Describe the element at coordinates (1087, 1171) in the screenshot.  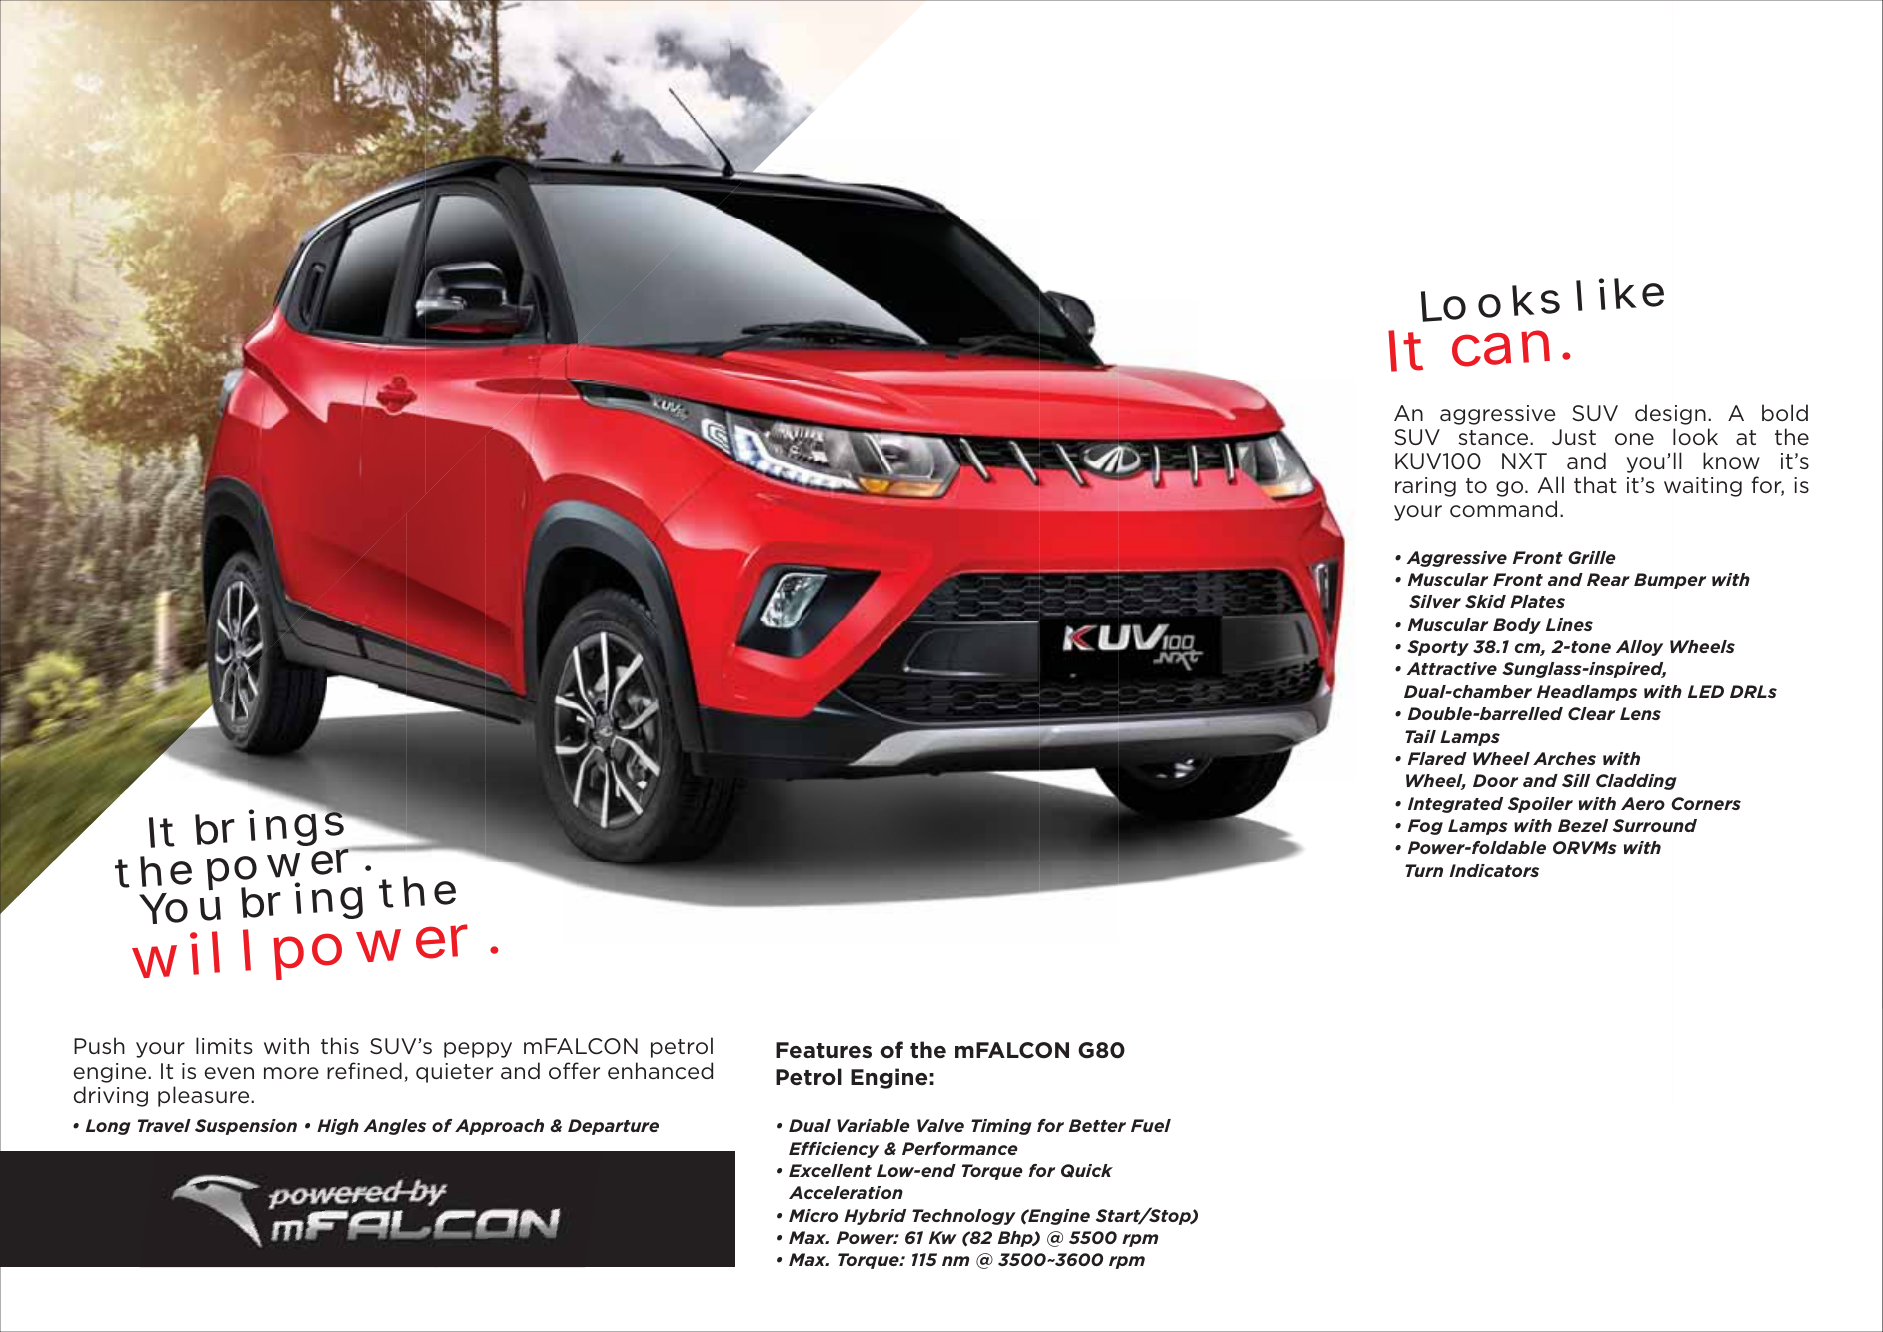
I see `Quick` at that location.
